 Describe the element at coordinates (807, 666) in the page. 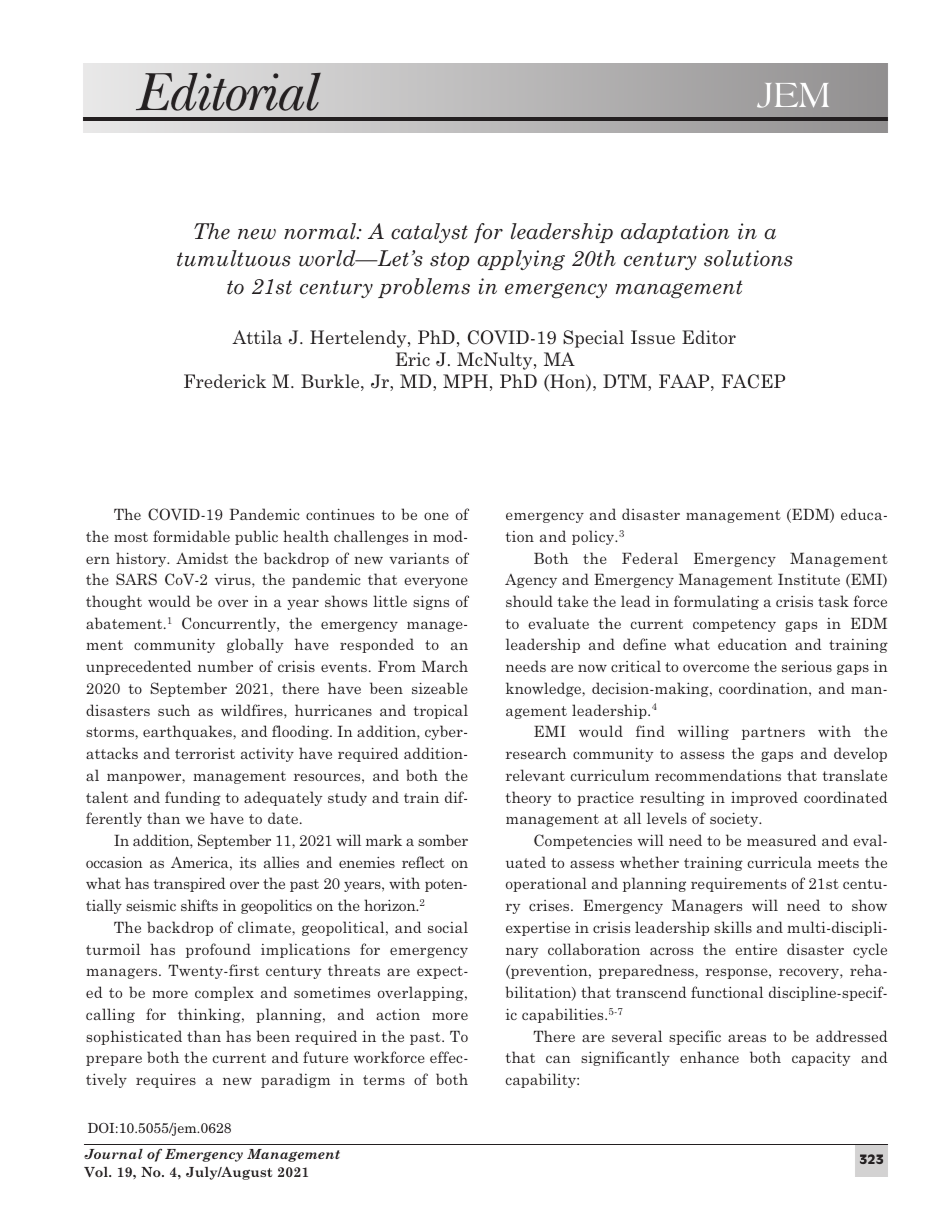

I see `serious` at that location.
